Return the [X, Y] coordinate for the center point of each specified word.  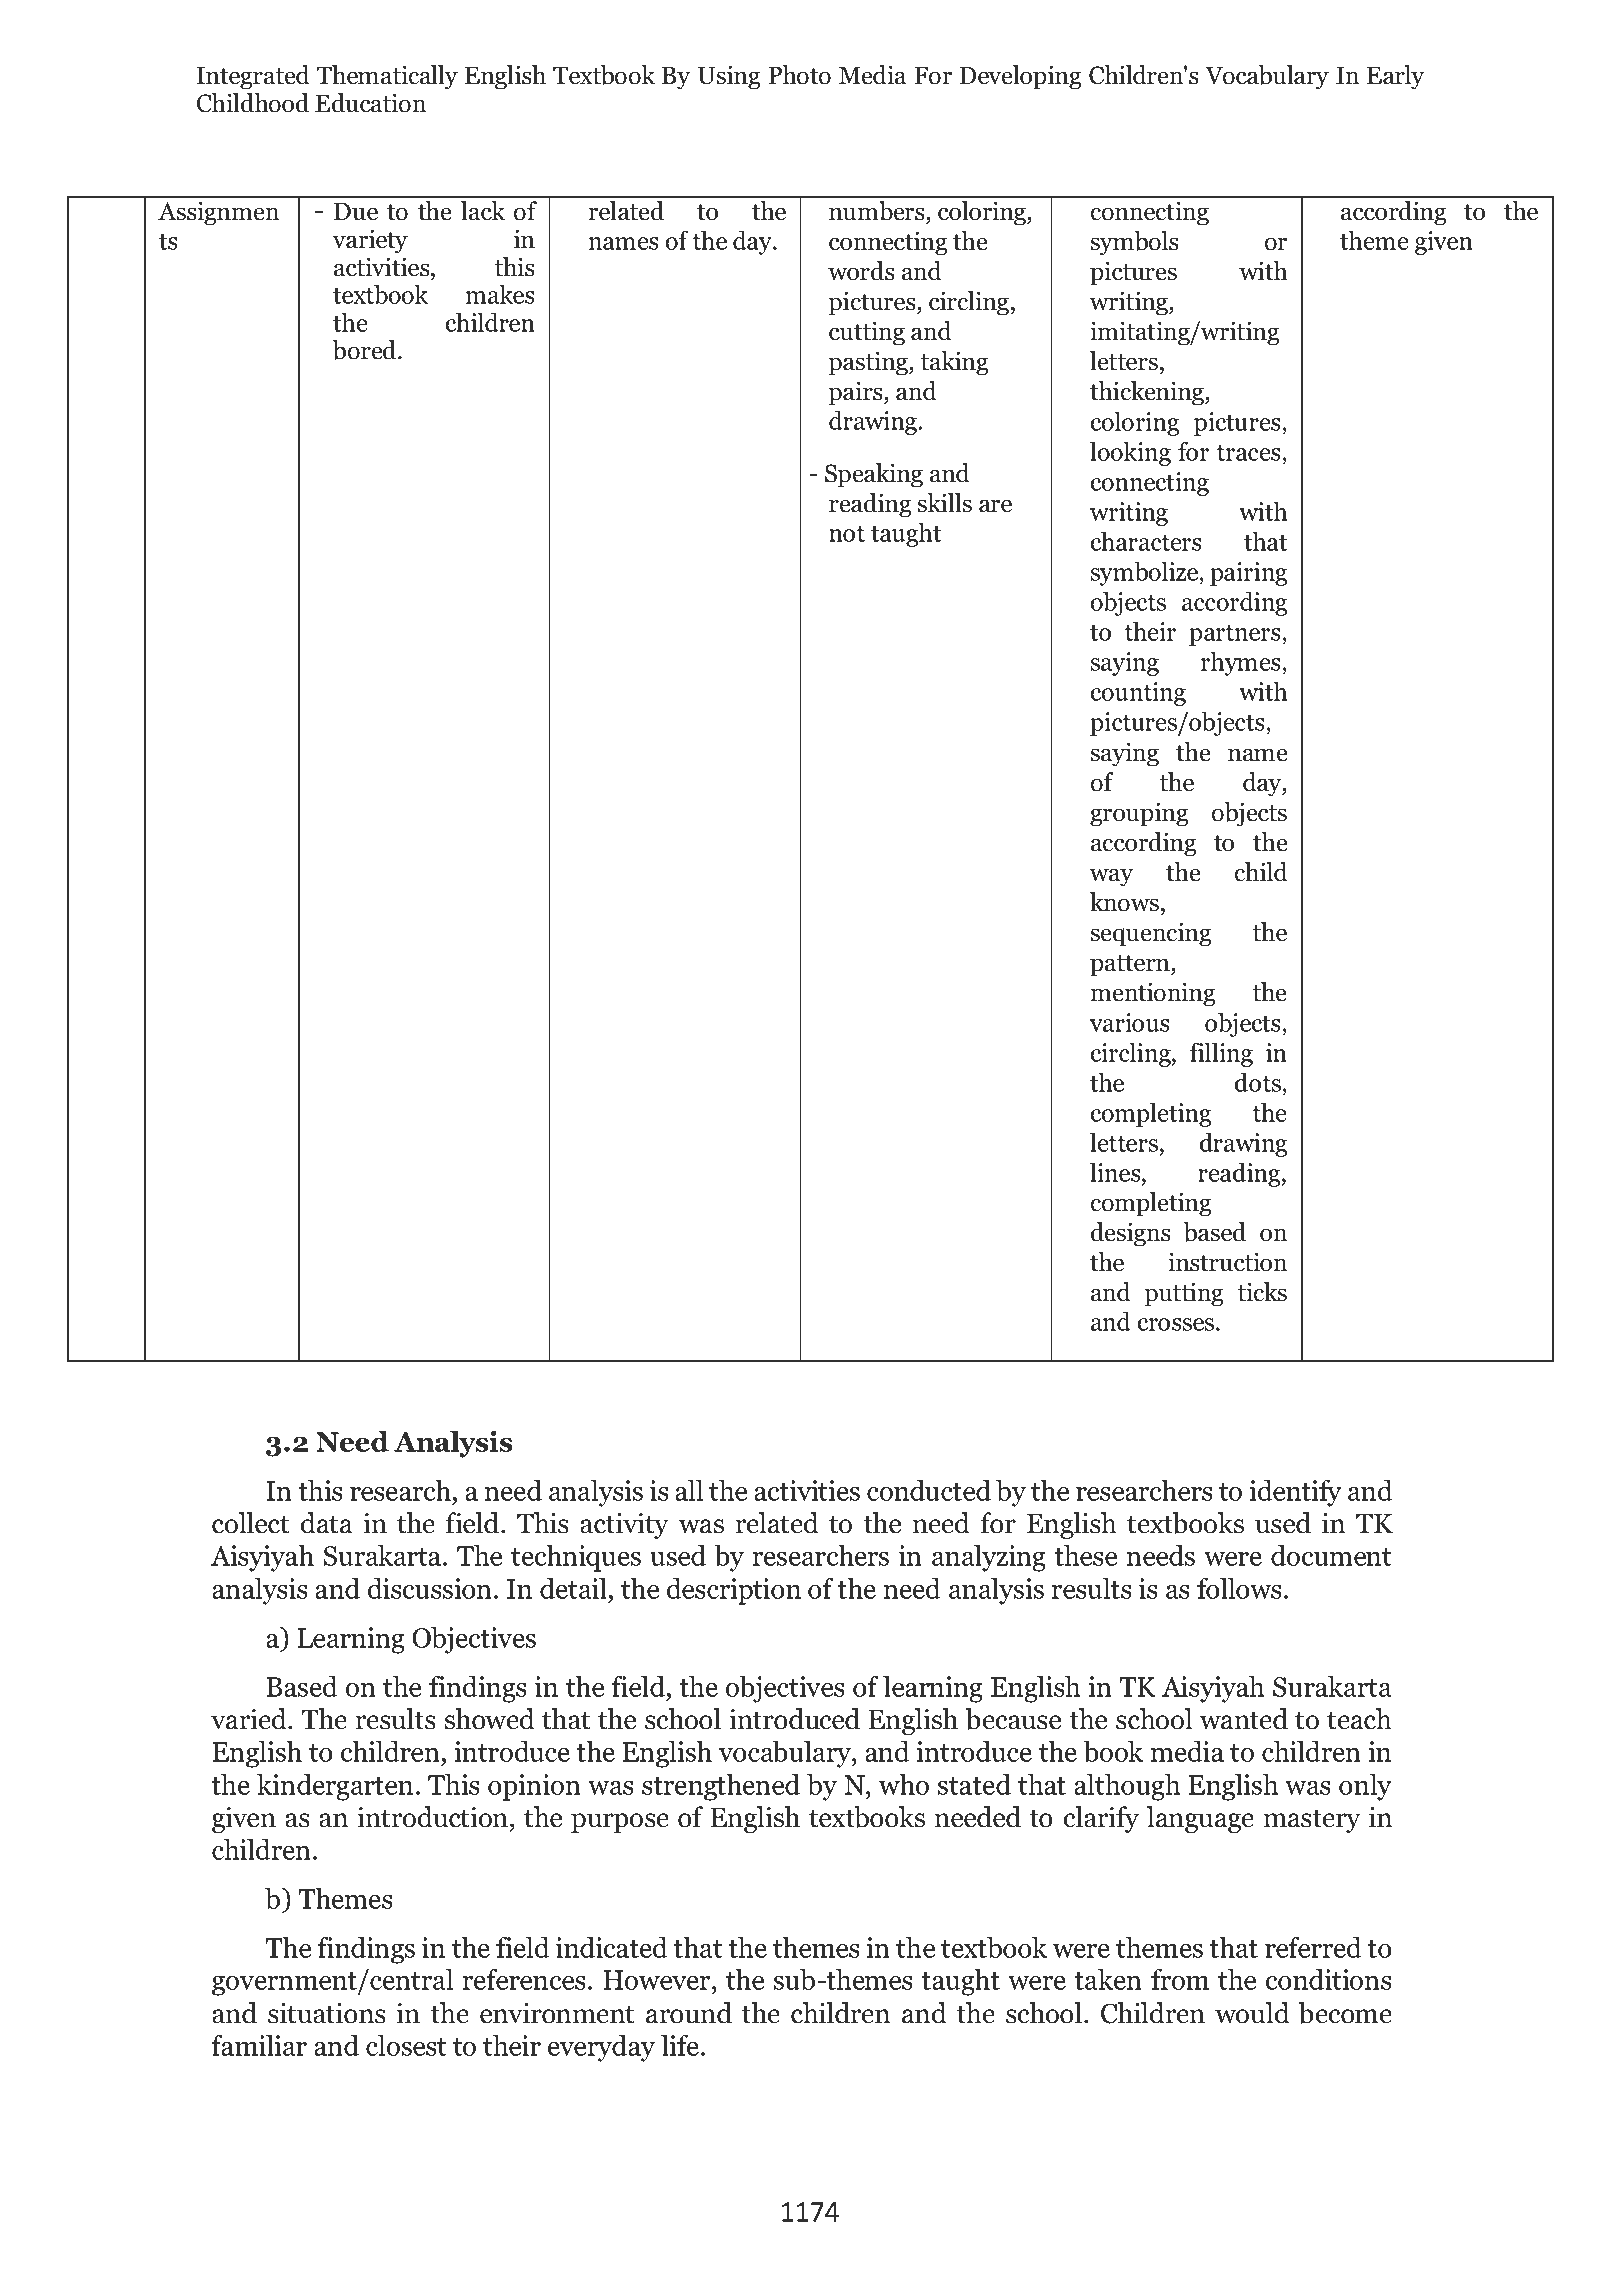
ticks [1262, 1292]
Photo [799, 75]
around [689, 2013]
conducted [929, 1490]
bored [366, 350]
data [327, 1523]
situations [327, 2013]
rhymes [1242, 663]
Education [370, 103]
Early [1395, 77]
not [847, 534]
